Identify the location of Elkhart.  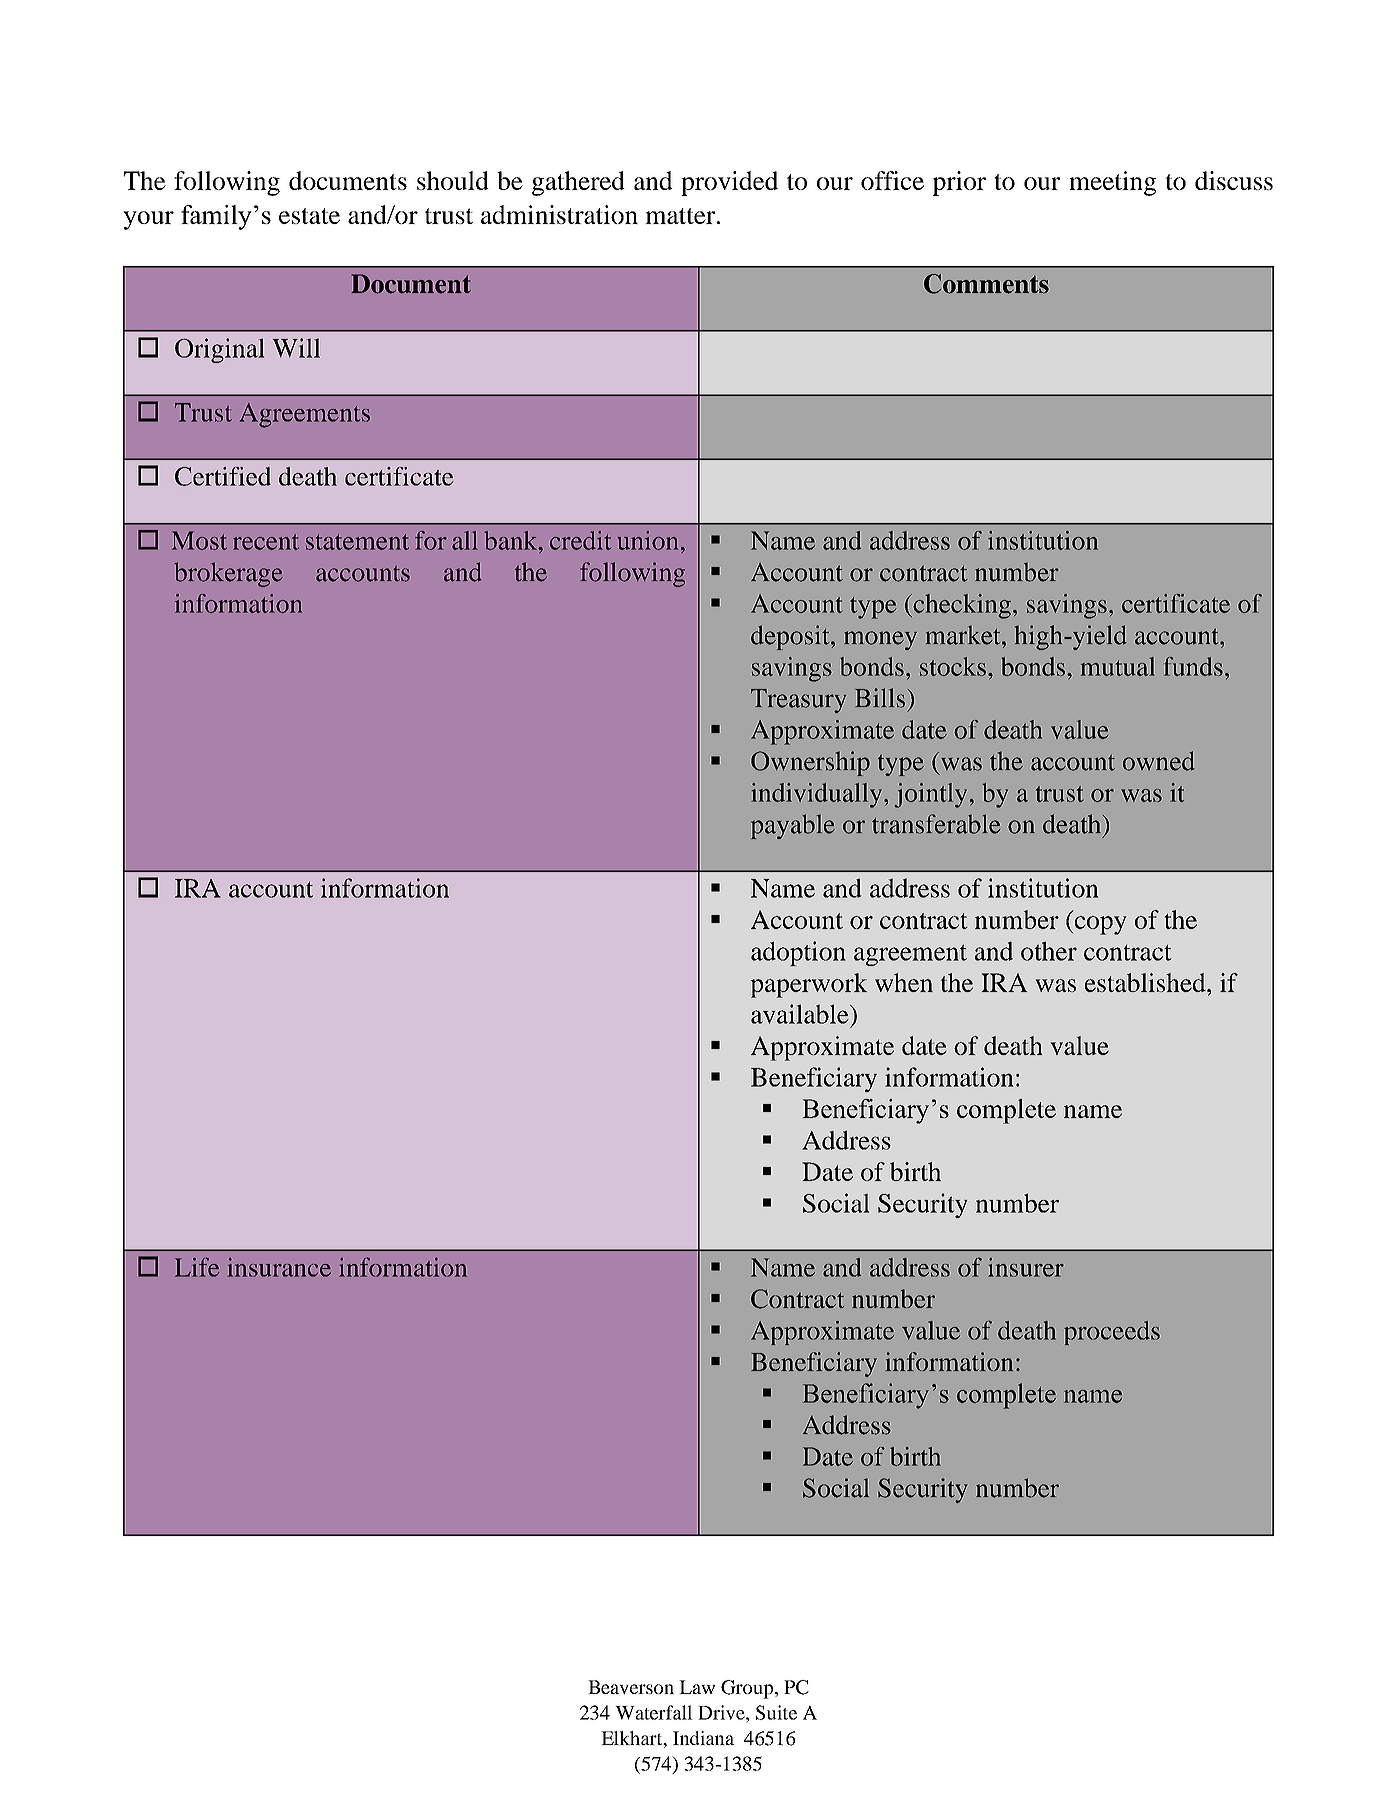
(633, 1739).
